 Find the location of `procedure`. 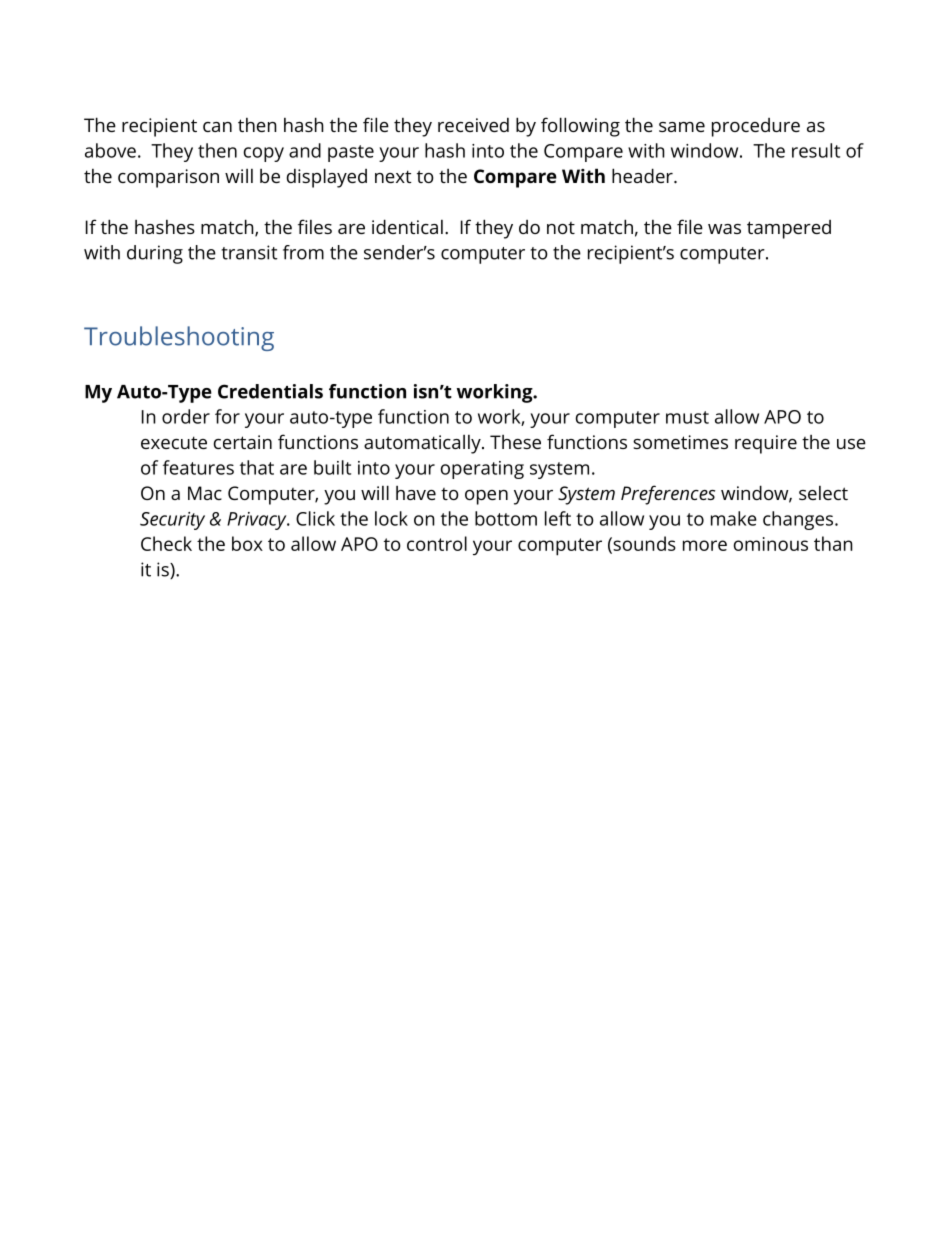

procedure is located at coordinates (756, 127).
